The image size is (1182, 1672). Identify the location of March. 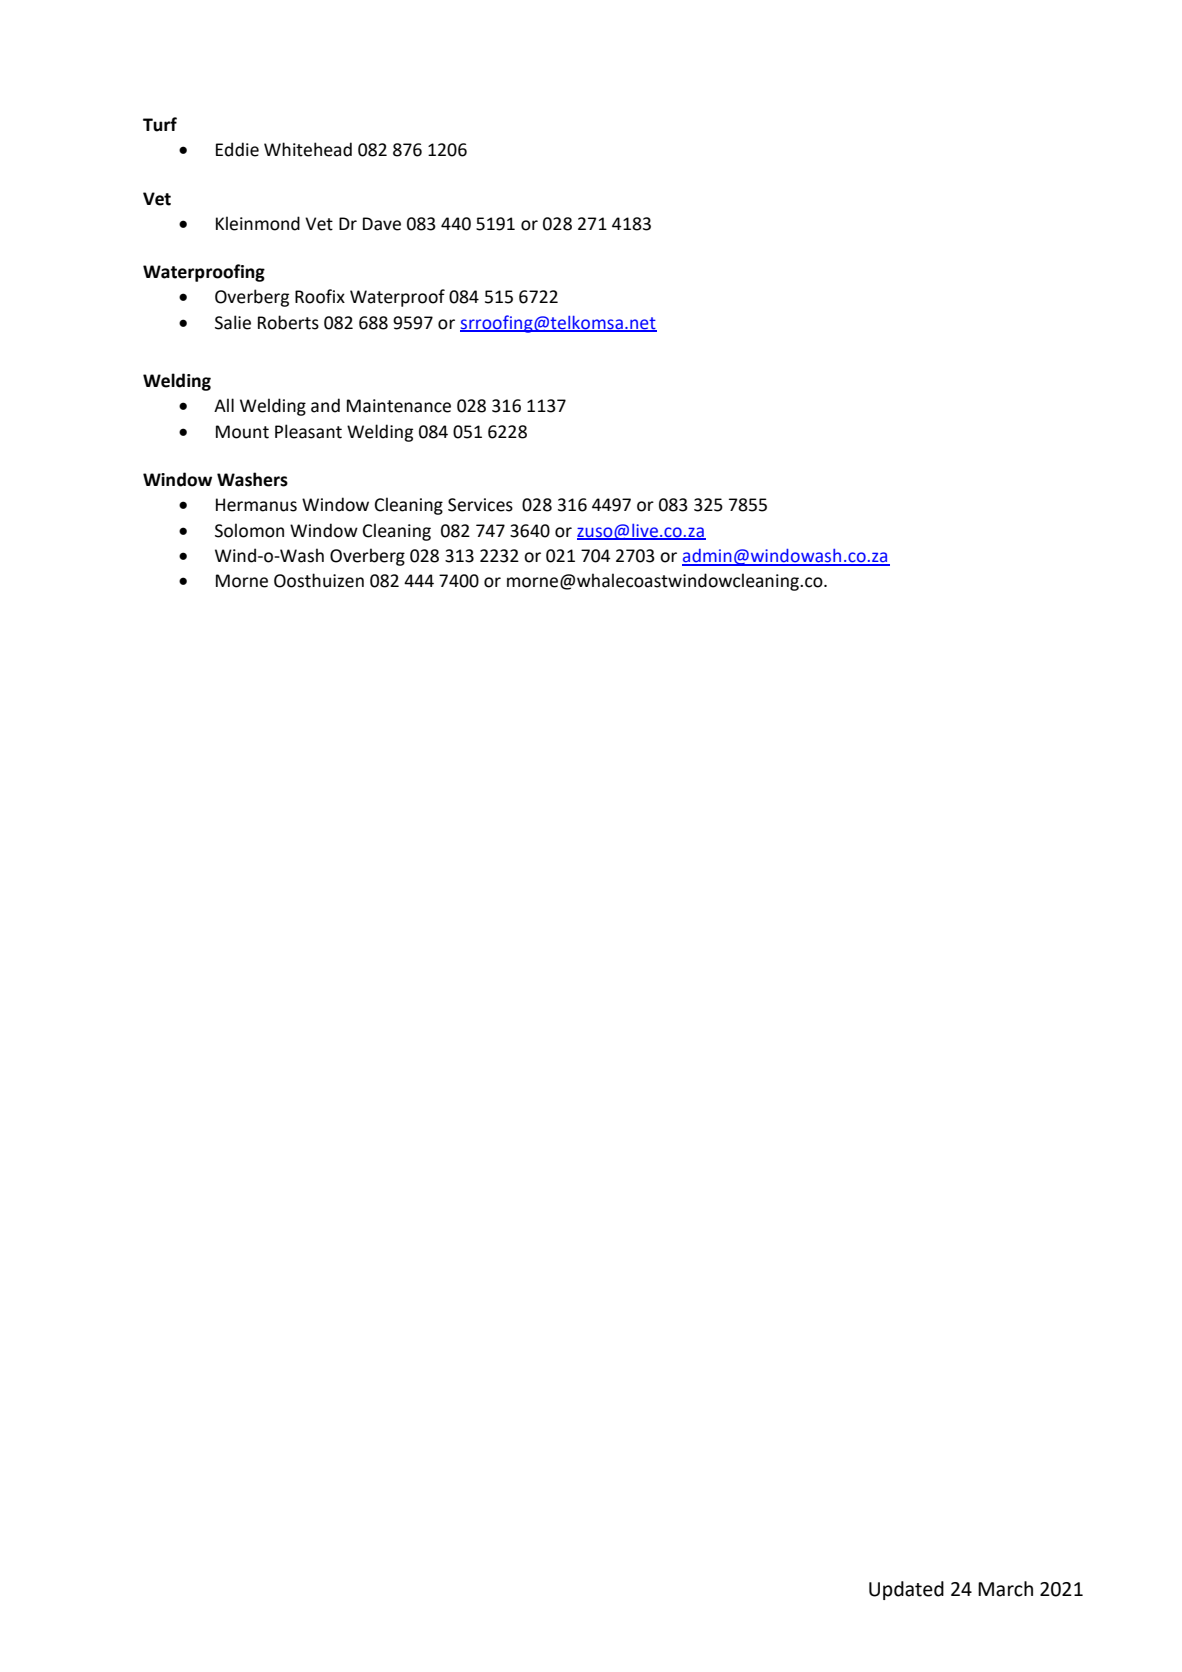
(1005, 1589).
